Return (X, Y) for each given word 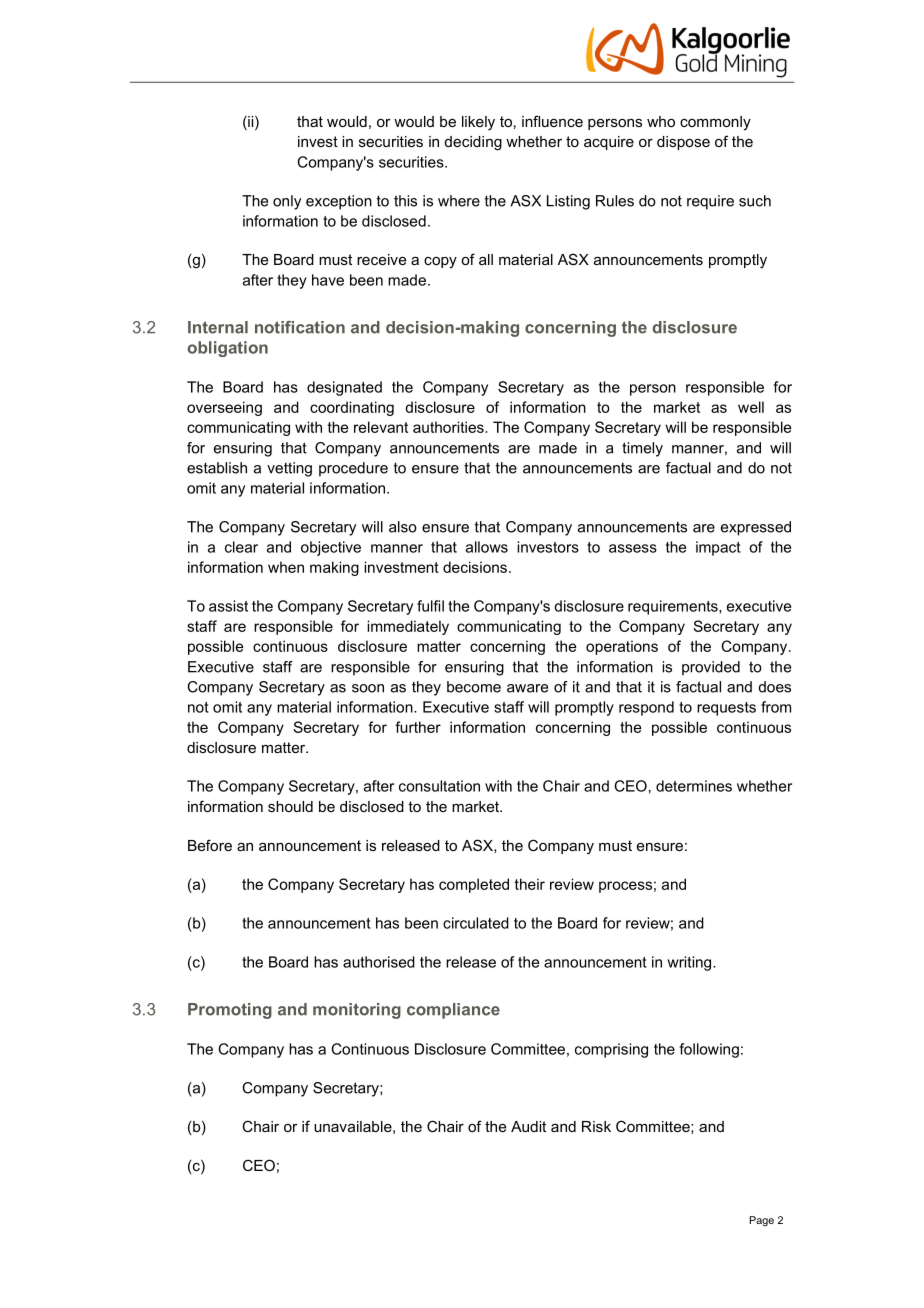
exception (339, 202)
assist (228, 606)
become (474, 687)
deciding (473, 143)
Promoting (230, 1011)
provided (711, 668)
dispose (683, 143)
